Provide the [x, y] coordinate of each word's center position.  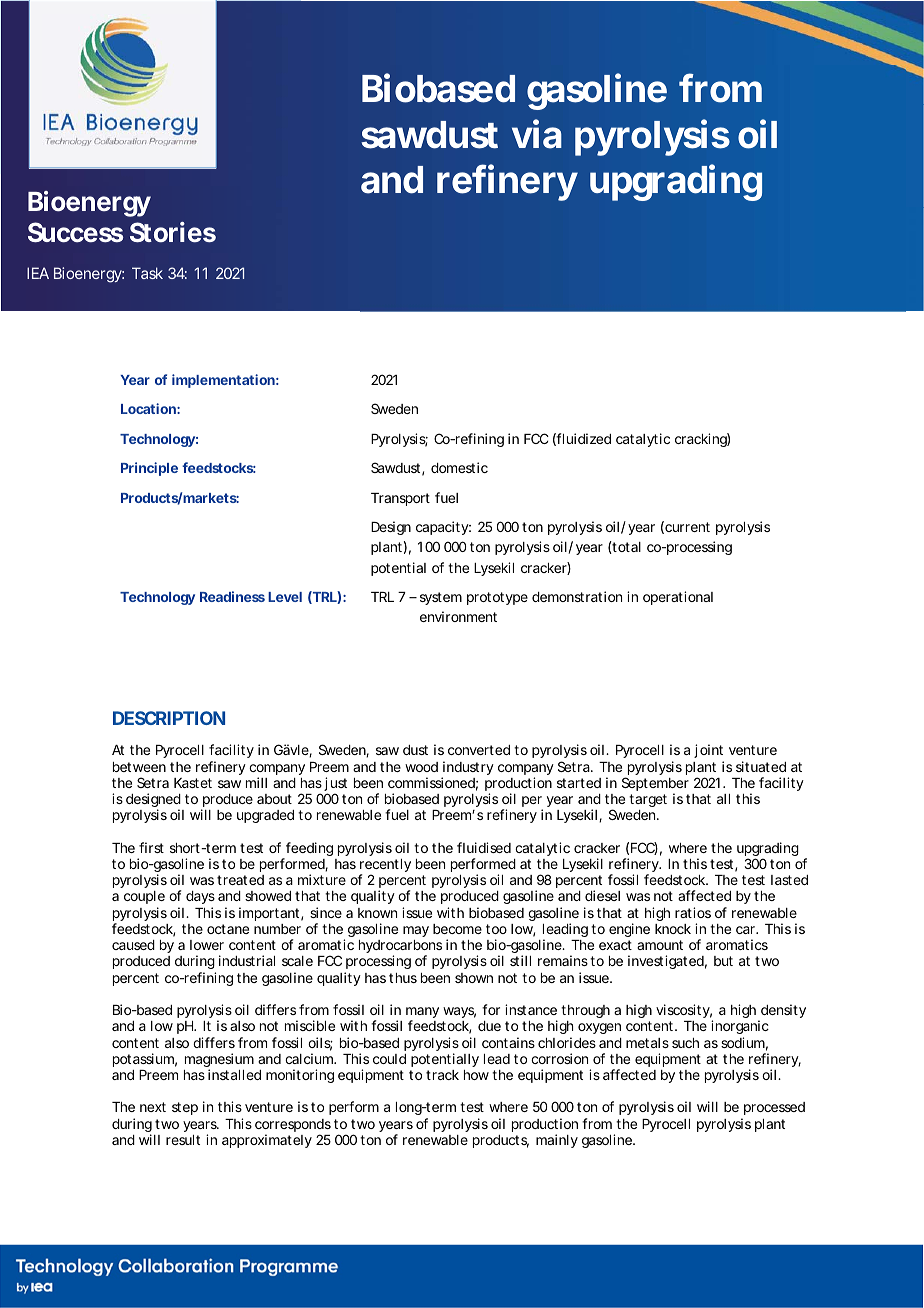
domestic [459, 467]
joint [709, 753]
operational [678, 598]
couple [144, 897]
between [139, 767]
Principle [149, 469]
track [442, 1075]
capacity [442, 528]
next [153, 1107]
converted [479, 750]
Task [147, 273]
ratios [693, 912]
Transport [400, 499]
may [416, 931]
